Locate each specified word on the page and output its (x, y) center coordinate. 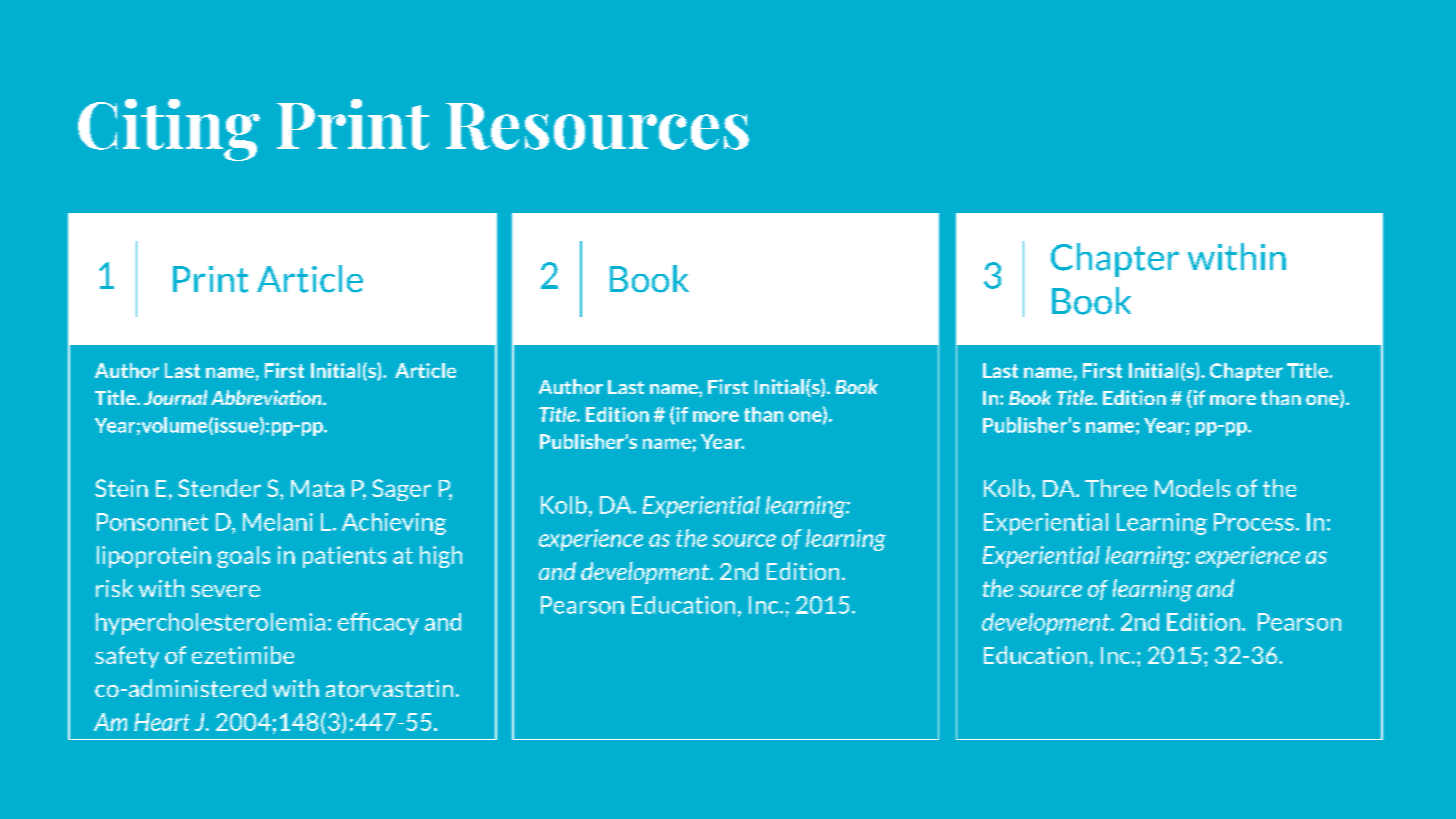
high (441, 557)
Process (1254, 522)
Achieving (394, 524)
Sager (401, 490)
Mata (317, 488)
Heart (162, 722)
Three (1116, 488)
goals (243, 557)
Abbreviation (267, 397)
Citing (169, 130)
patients (344, 557)
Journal (175, 397)
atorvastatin (389, 688)
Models (1192, 488)
